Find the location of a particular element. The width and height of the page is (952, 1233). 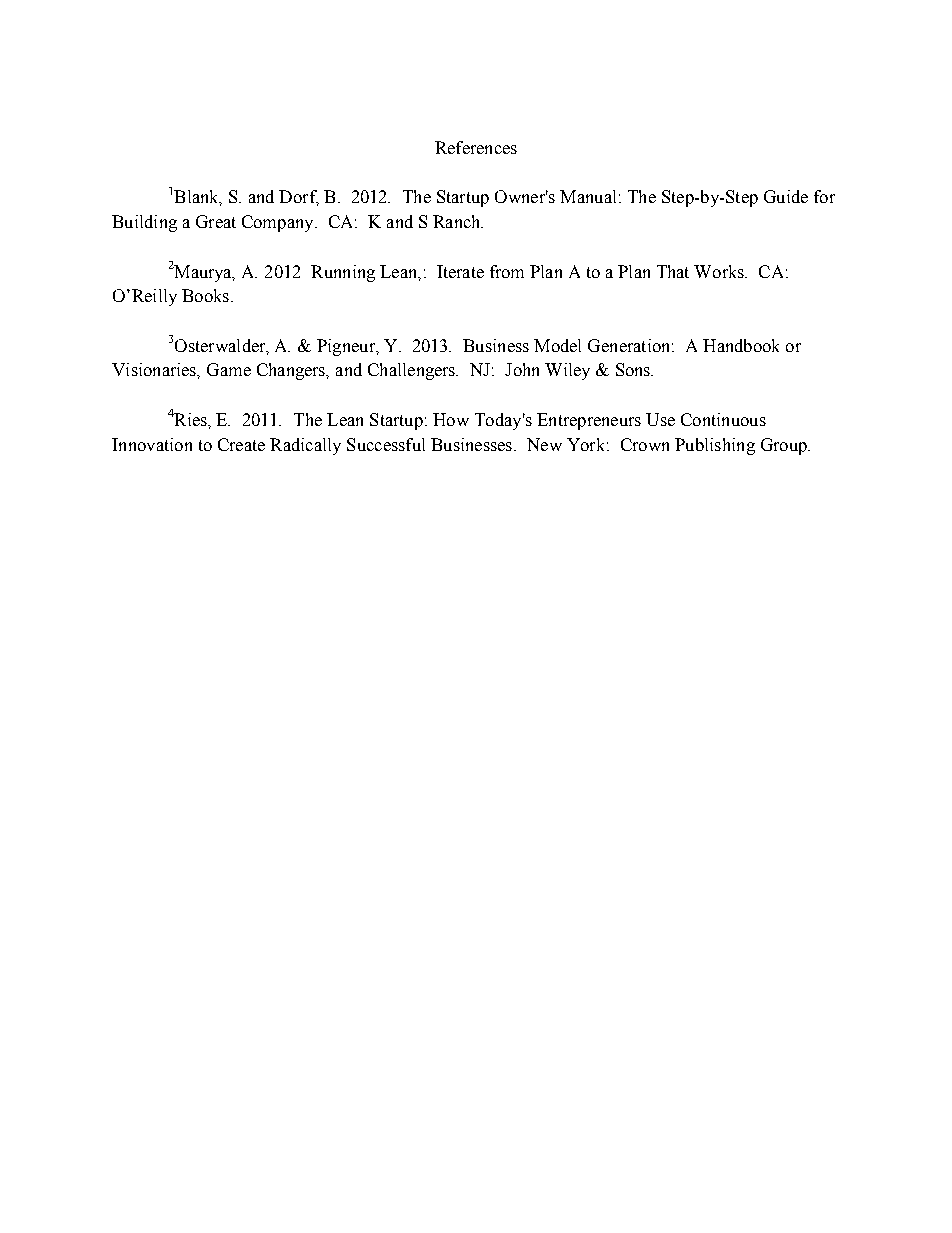

John is located at coordinates (522, 369).
